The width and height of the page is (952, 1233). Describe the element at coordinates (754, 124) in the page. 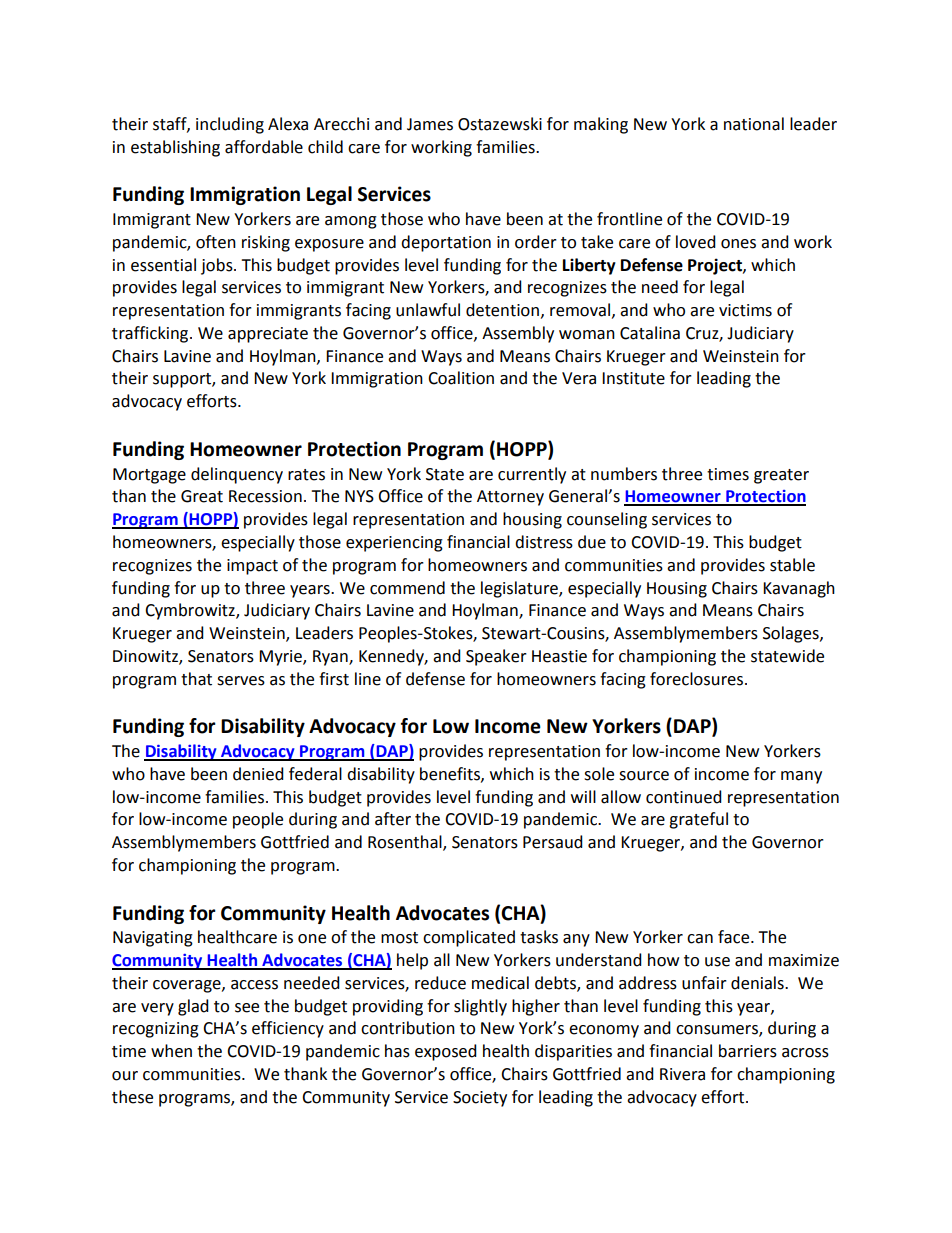

I see `national` at that location.
